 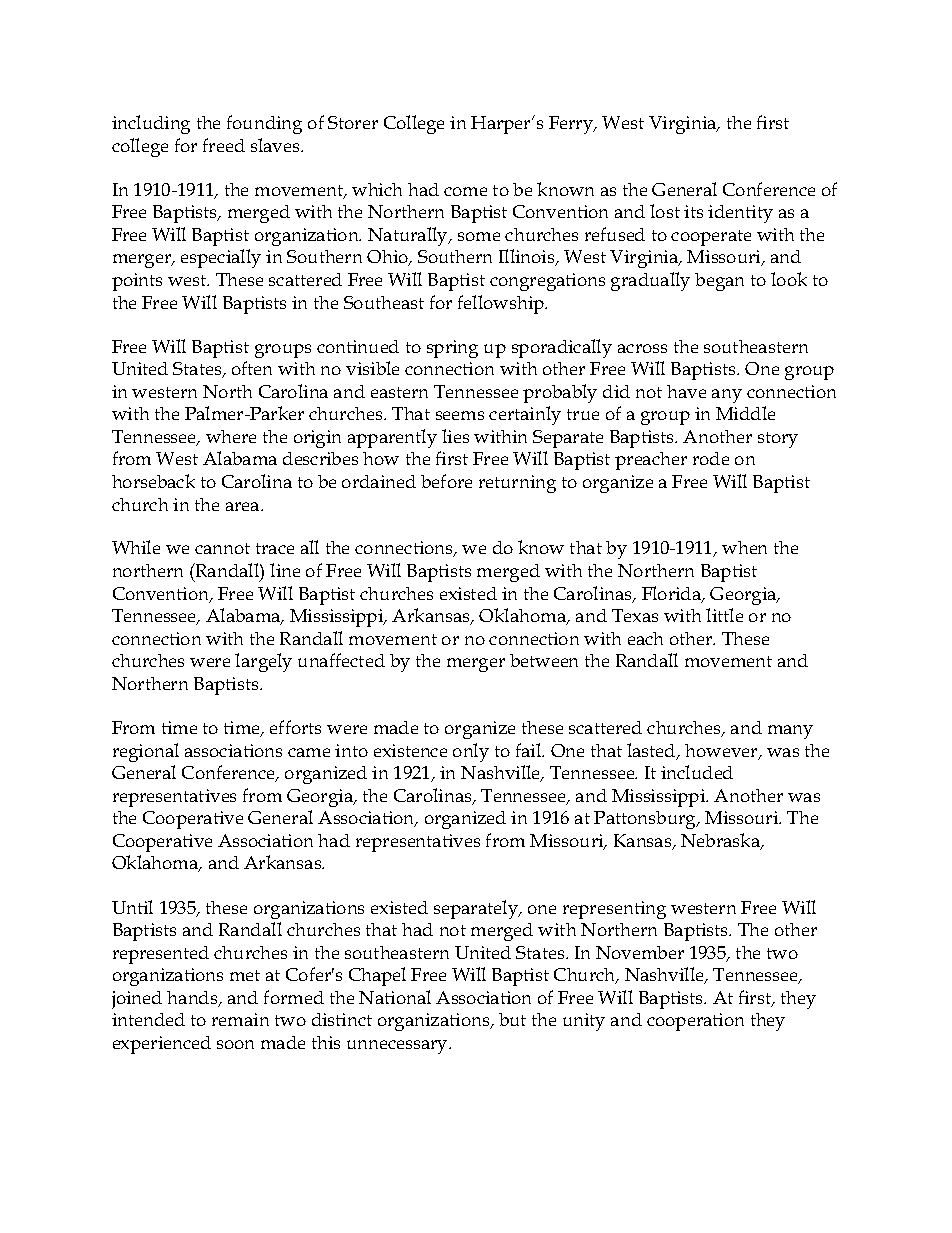 I want to click on rode, so click(x=711, y=458).
